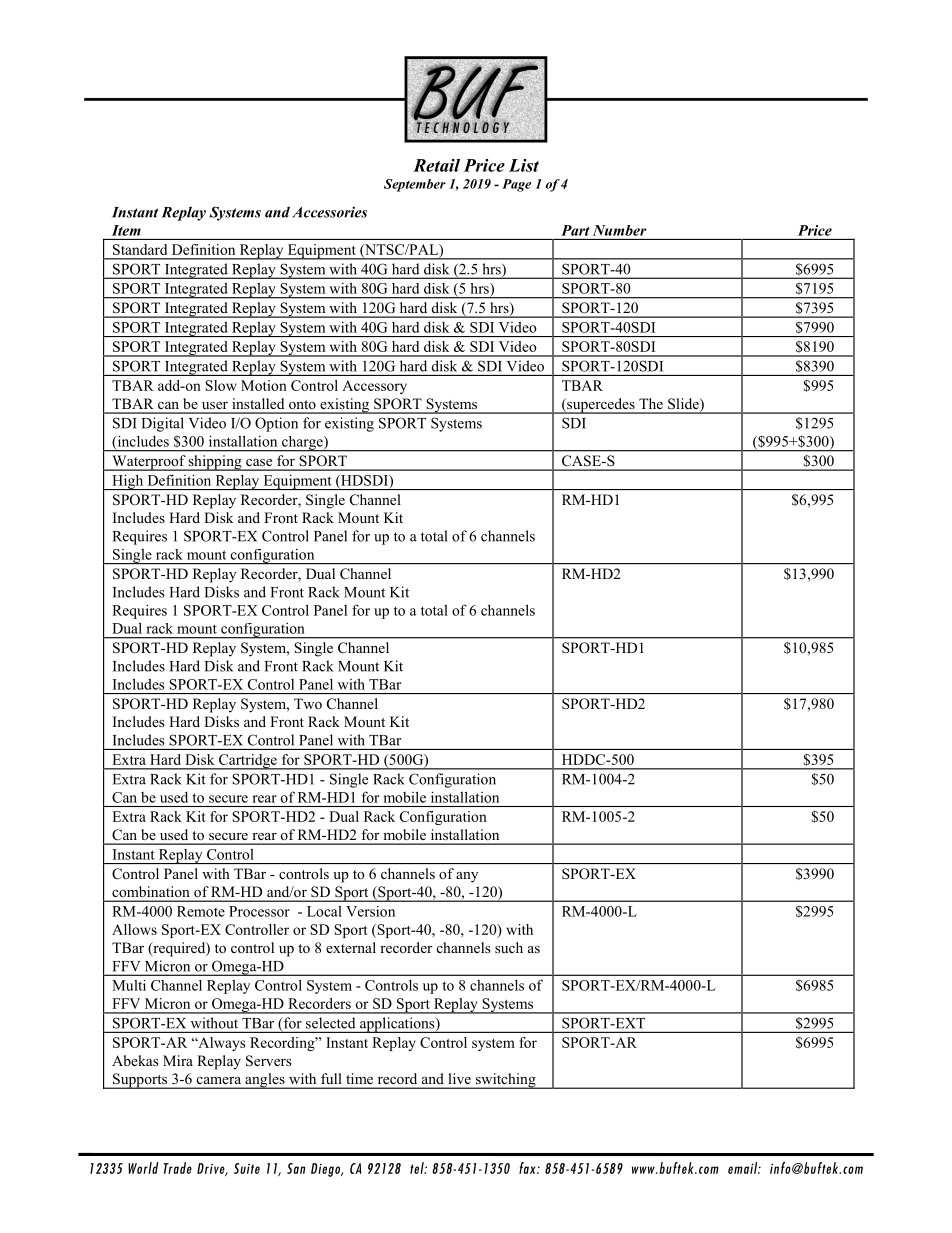 The height and width of the page is (1233, 952). Describe the element at coordinates (178, 1168) in the page. I see `Trade` at that location.
